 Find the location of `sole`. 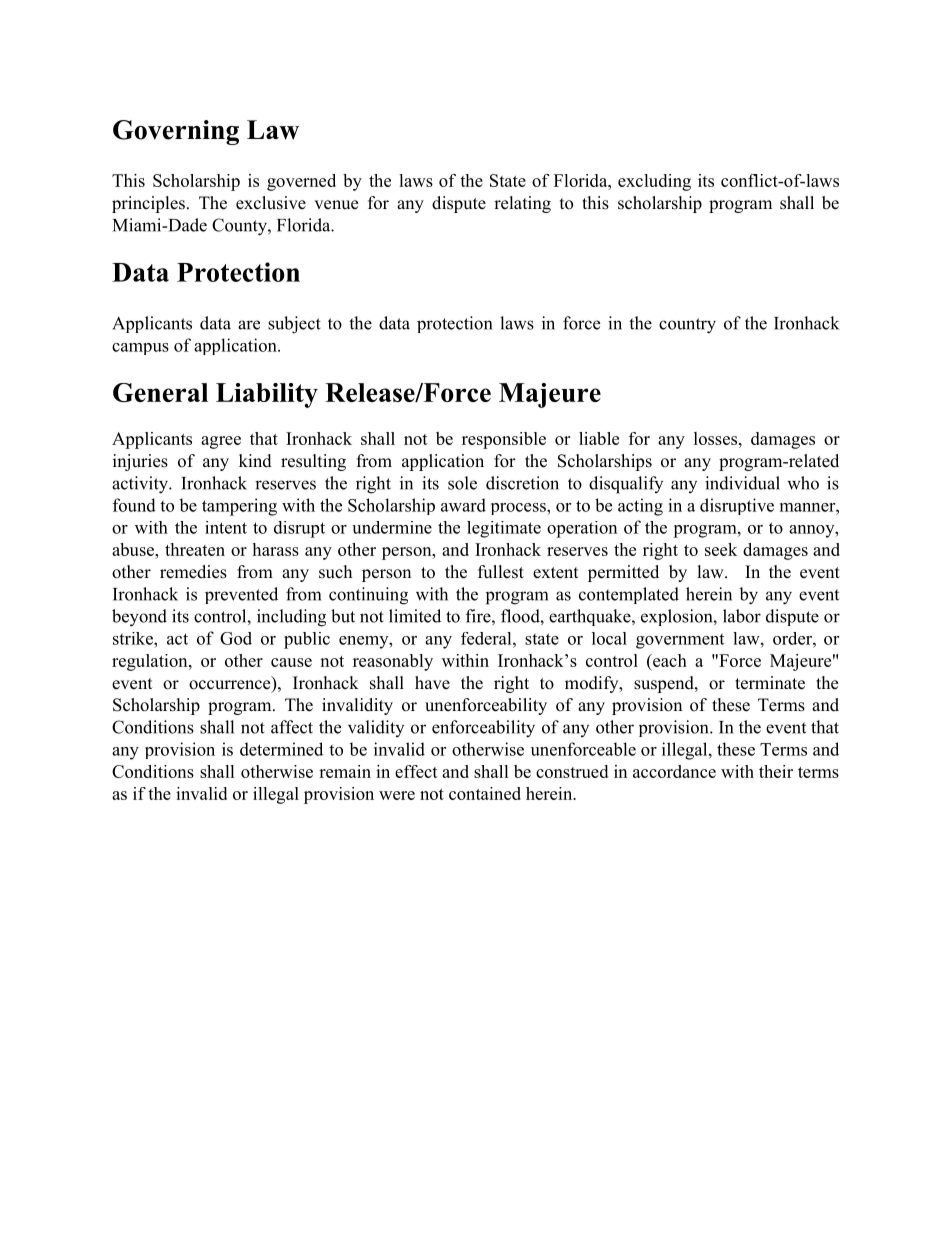

sole is located at coordinates (462, 483).
